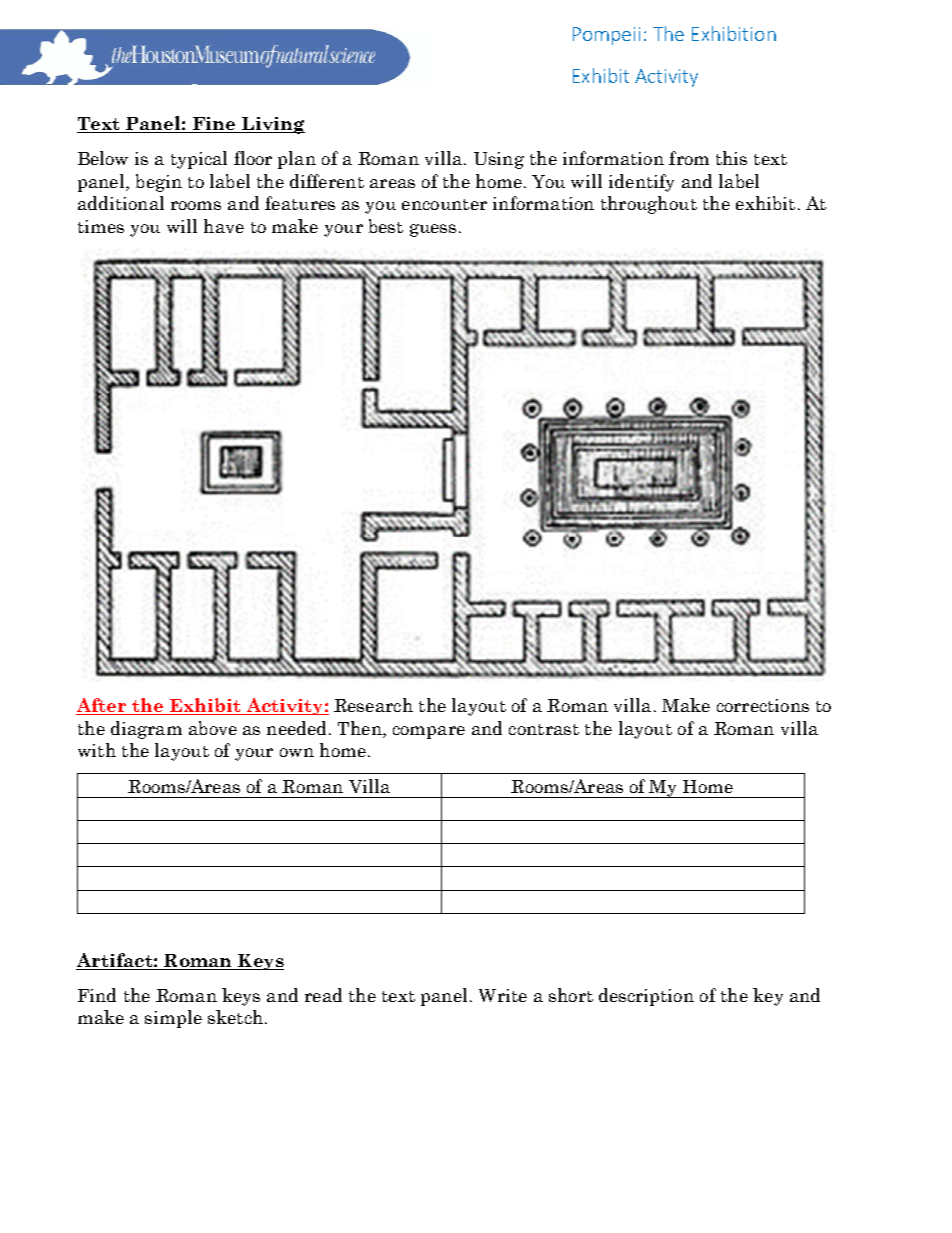 The height and width of the screenshot is (1233, 952). Describe the element at coordinates (606, 36) in the screenshot. I see `Pompeii` at that location.
